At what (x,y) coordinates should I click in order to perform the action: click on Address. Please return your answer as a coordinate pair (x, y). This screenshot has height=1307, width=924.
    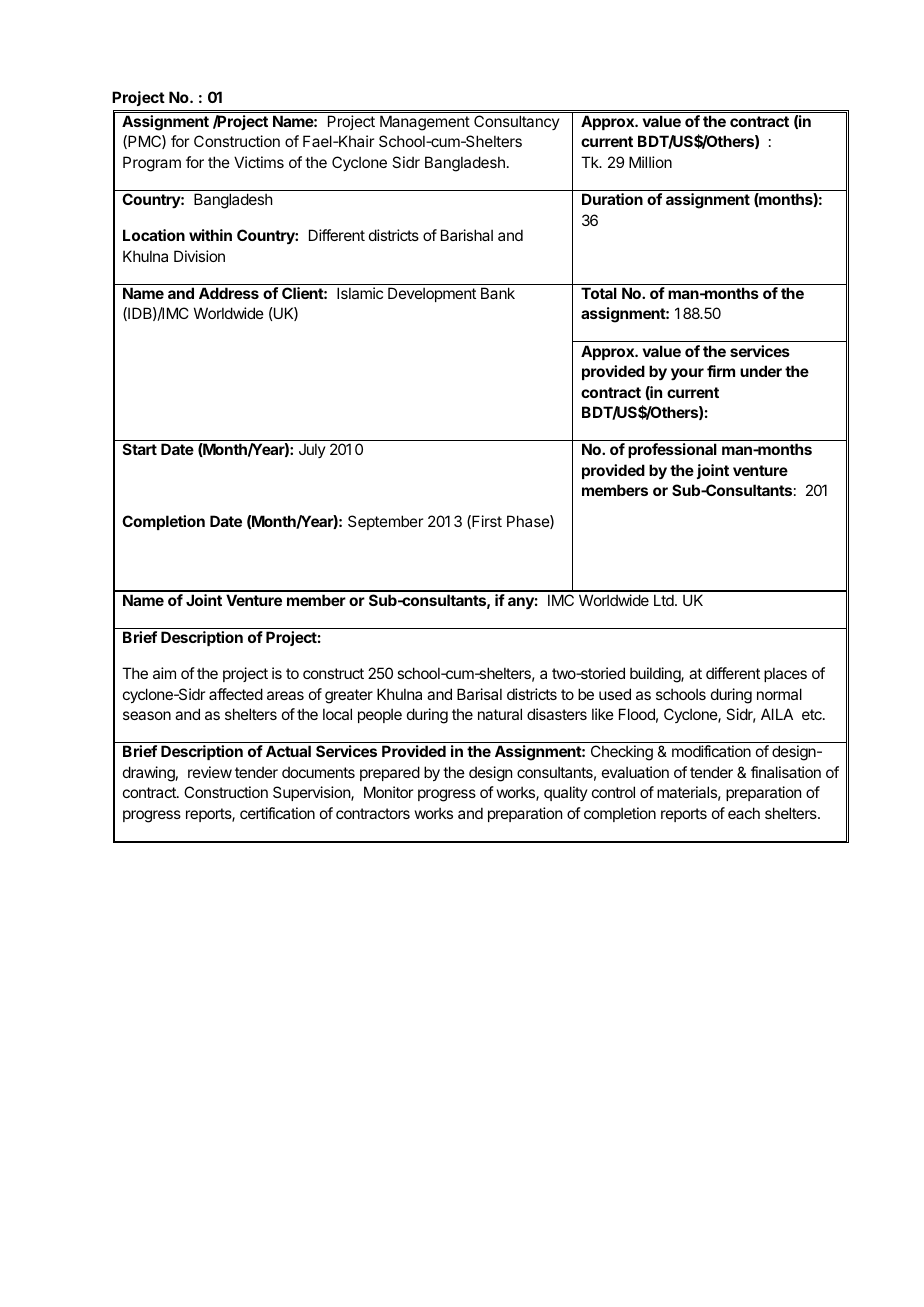
    Looking at the image, I should click on (229, 293).
